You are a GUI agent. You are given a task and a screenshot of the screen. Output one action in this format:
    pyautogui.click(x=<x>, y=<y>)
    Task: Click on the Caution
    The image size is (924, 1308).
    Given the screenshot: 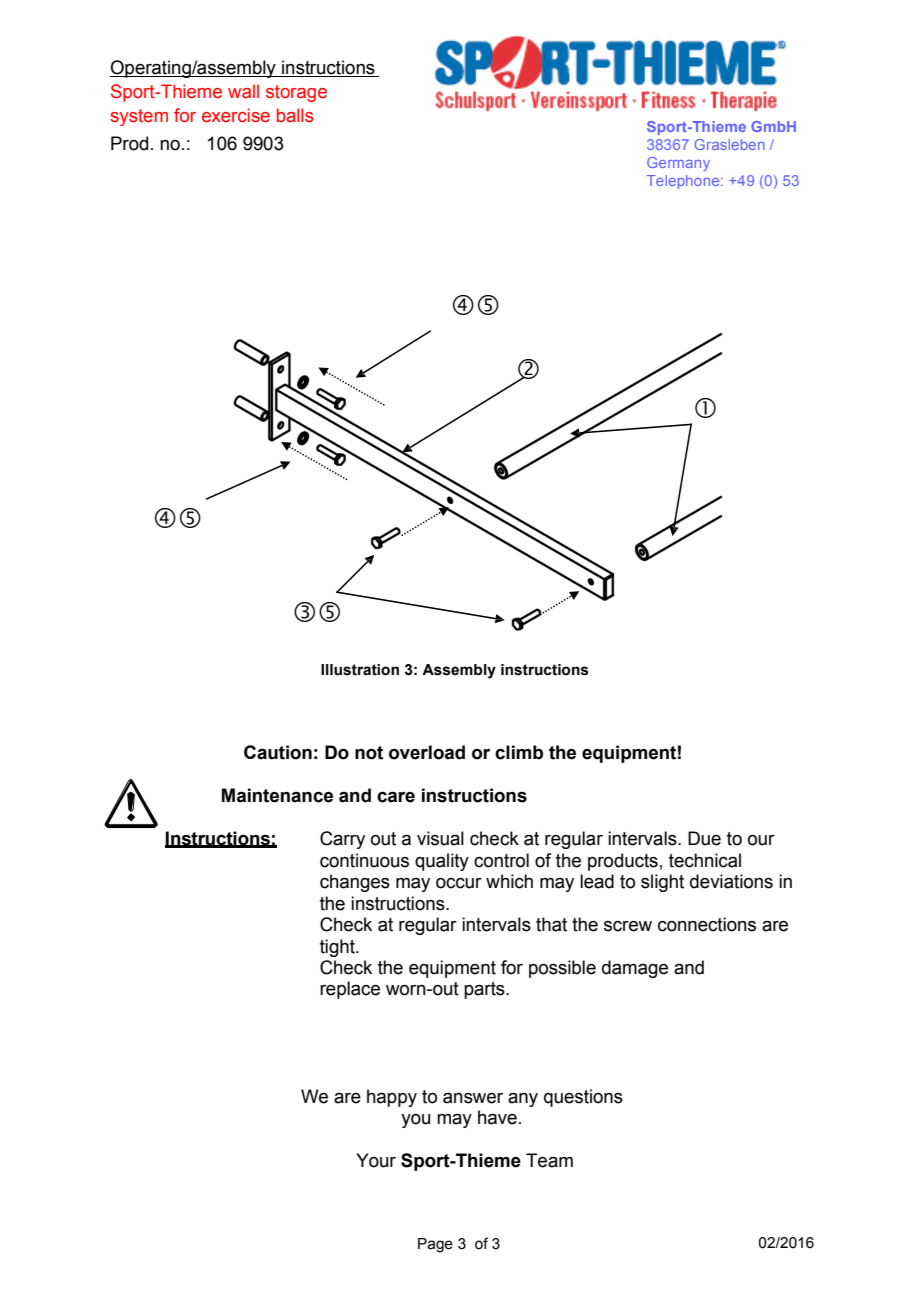 What is the action you would take?
    pyautogui.click(x=278, y=752)
